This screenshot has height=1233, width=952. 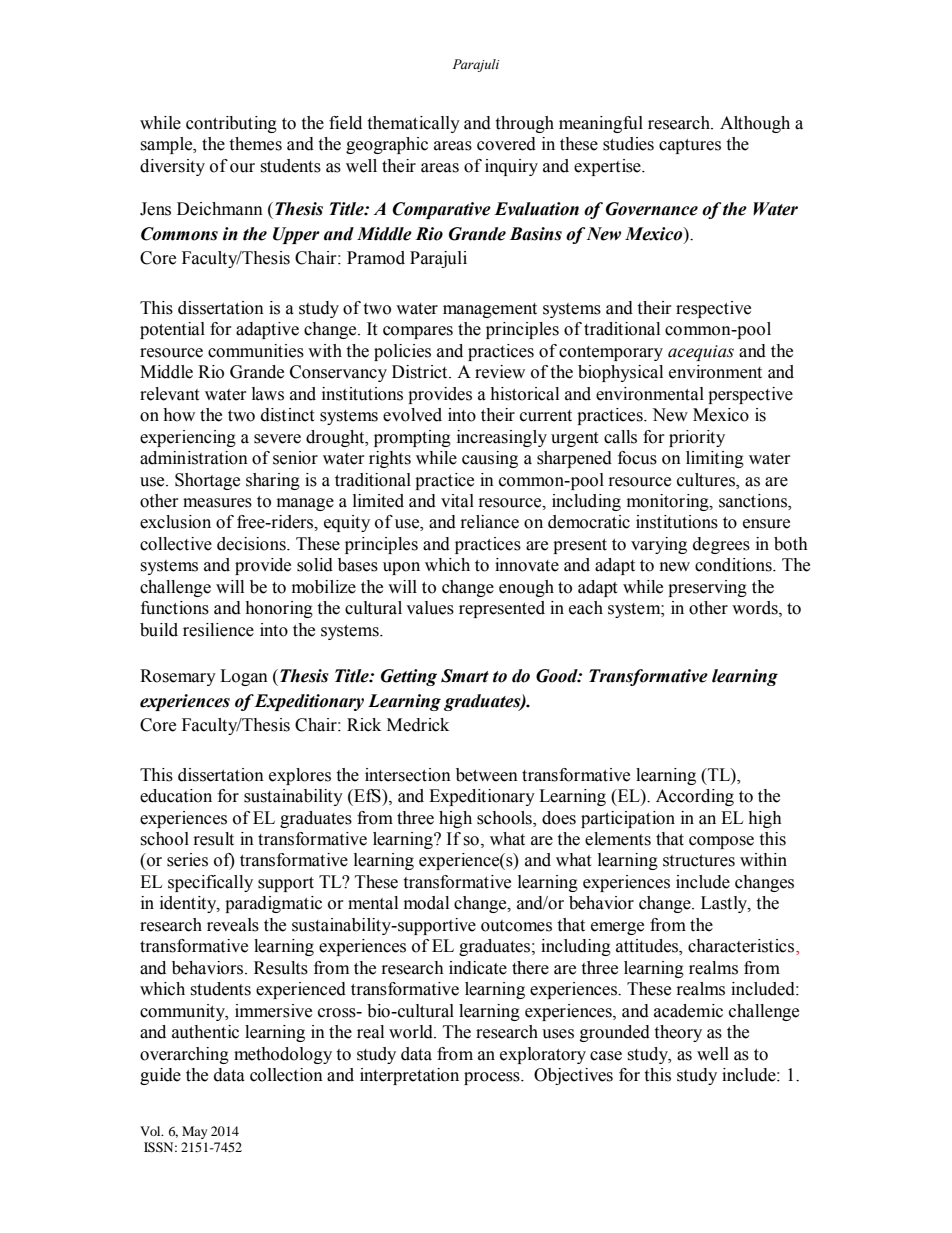 What do you see at coordinates (506, 144) in the screenshot?
I see `covered` at bounding box center [506, 144].
